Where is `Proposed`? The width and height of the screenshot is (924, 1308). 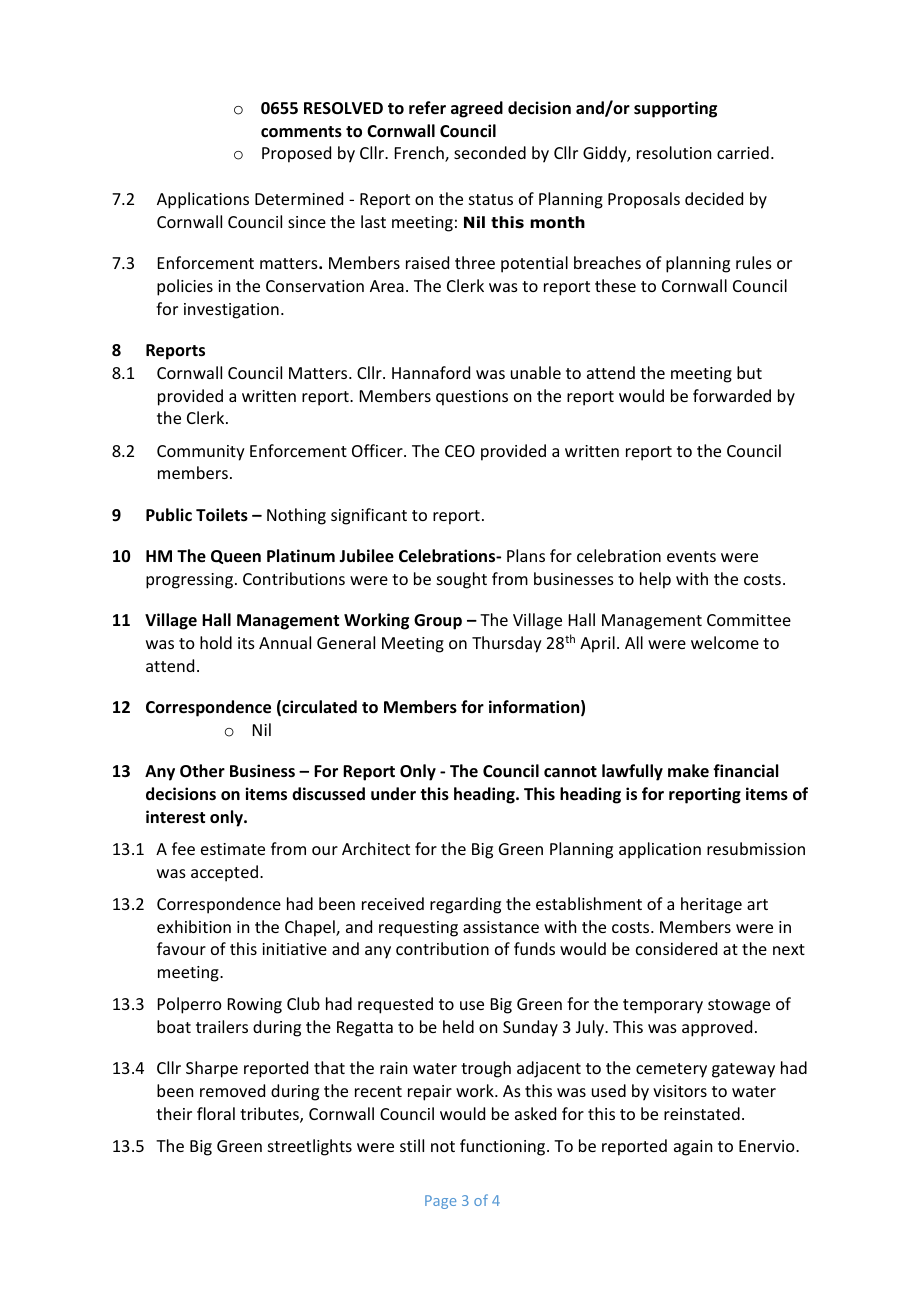
Proposed is located at coordinates (296, 154).
